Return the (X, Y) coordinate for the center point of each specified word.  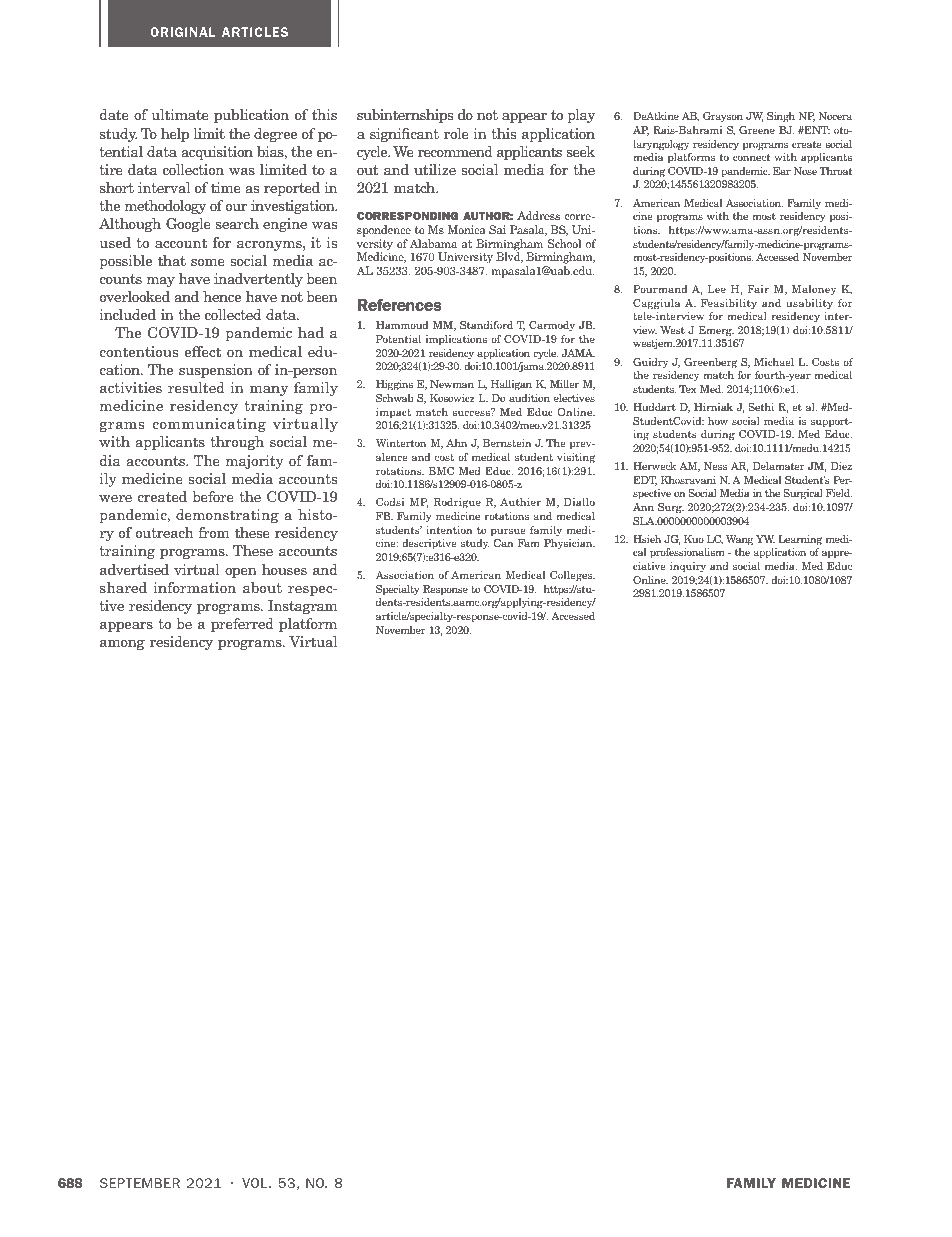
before (213, 496)
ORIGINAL (183, 32)
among (122, 644)
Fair (758, 289)
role (456, 133)
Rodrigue (457, 503)
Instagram (303, 607)
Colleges (572, 576)
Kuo (694, 539)
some (208, 262)
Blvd (509, 256)
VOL (256, 1183)
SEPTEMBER (140, 1183)
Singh (781, 117)
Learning (800, 540)
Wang (740, 540)
